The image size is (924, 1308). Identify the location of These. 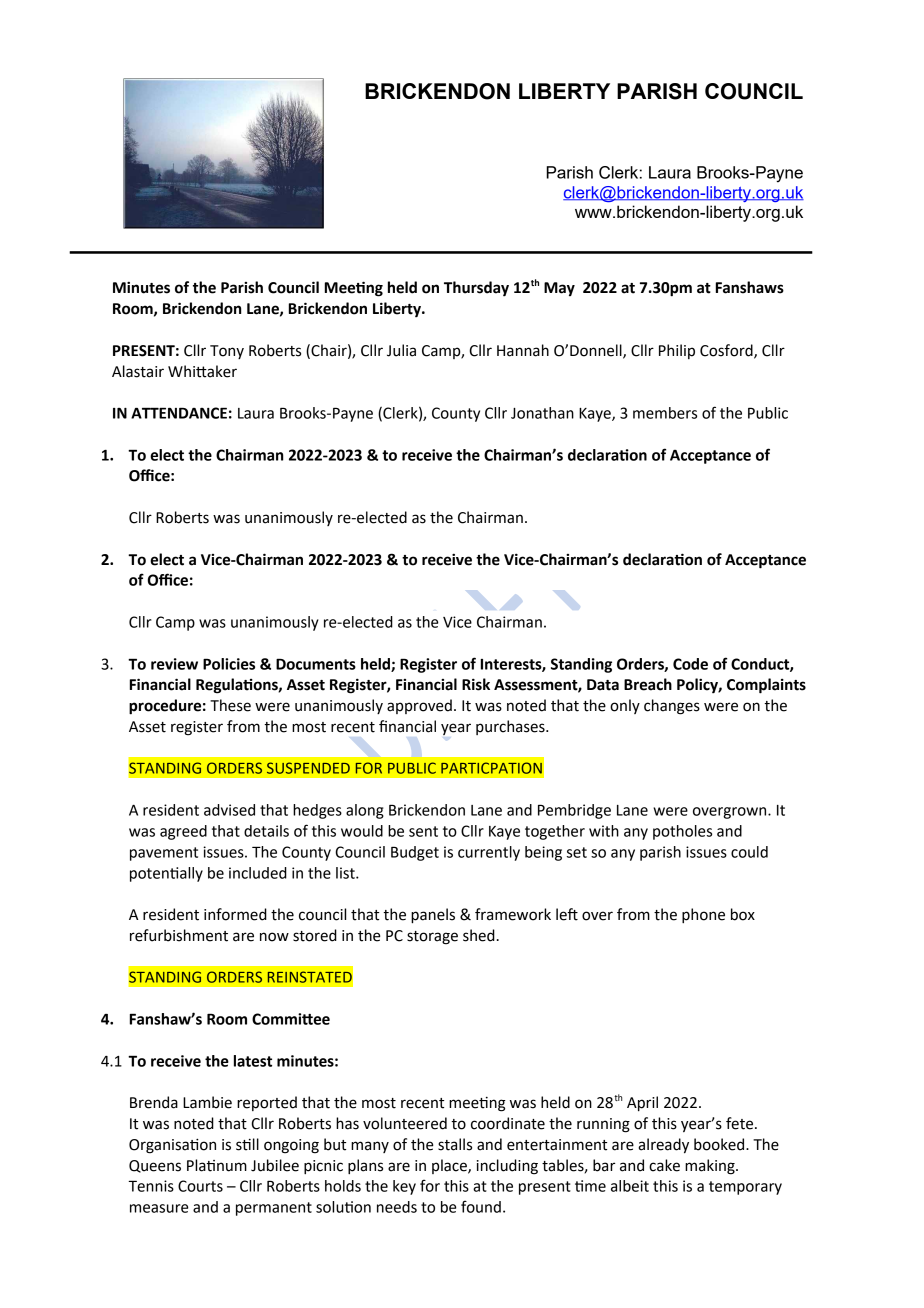
(230, 705).
